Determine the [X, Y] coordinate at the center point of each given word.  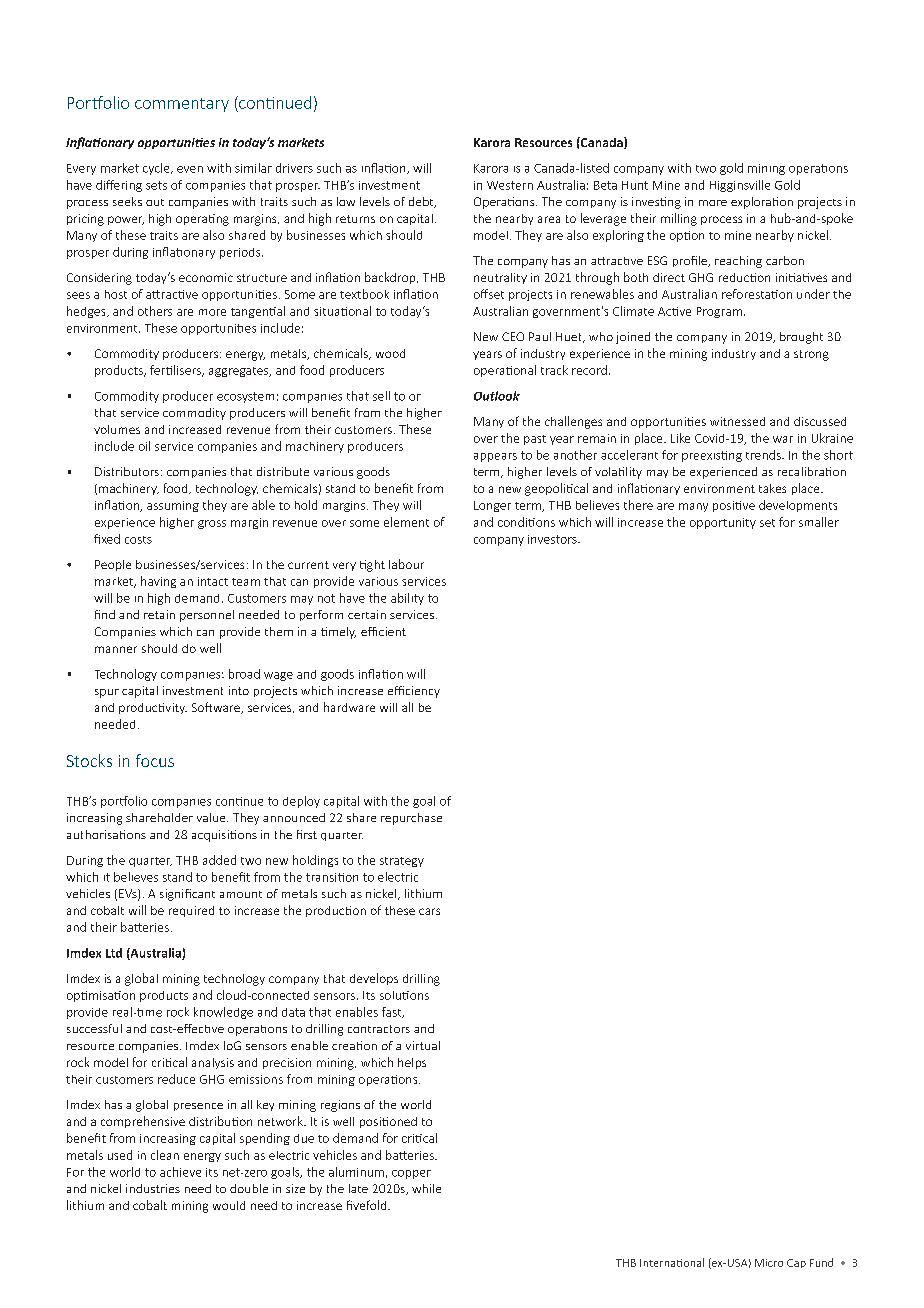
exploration [762, 203]
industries [153, 1188]
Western [510, 185]
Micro [769, 1263]
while [426, 1188]
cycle [157, 169]
